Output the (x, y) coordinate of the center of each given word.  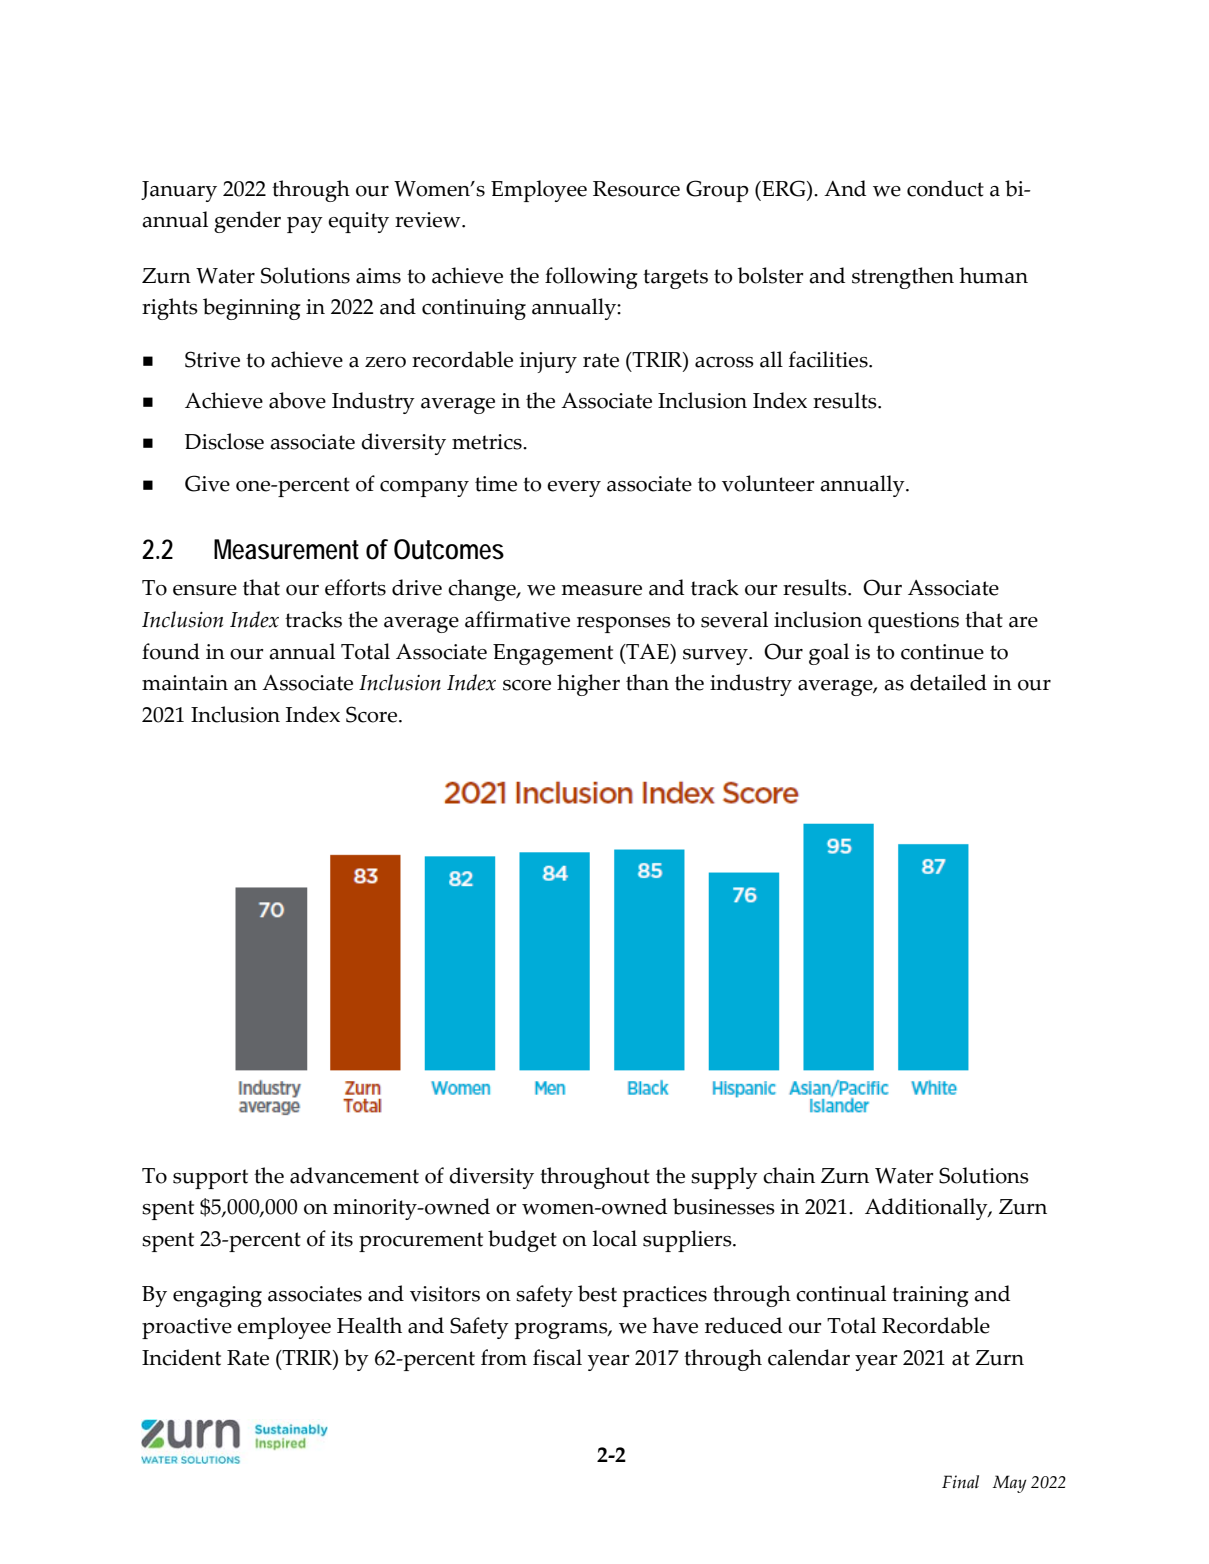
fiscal (557, 1357)
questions (913, 622)
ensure (205, 590)
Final (960, 1481)
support (210, 1179)
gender (247, 222)
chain (789, 1175)
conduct (945, 188)
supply (724, 1178)
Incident (181, 1357)
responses (624, 625)
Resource (636, 189)
